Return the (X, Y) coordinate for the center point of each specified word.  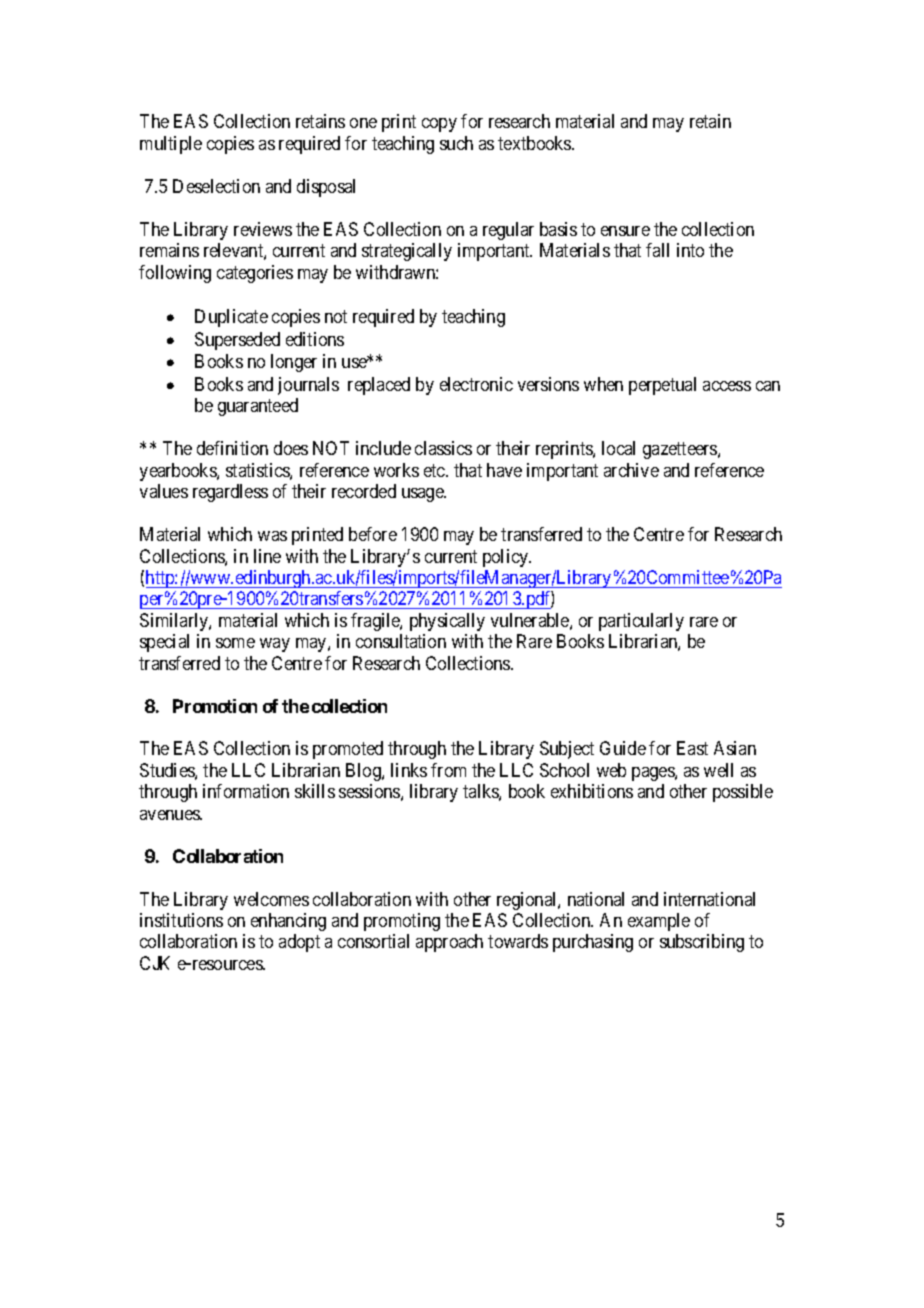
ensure (625, 231)
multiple (171, 145)
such (456, 143)
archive (631, 470)
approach (449, 943)
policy (507, 558)
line (267, 556)
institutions (181, 920)
